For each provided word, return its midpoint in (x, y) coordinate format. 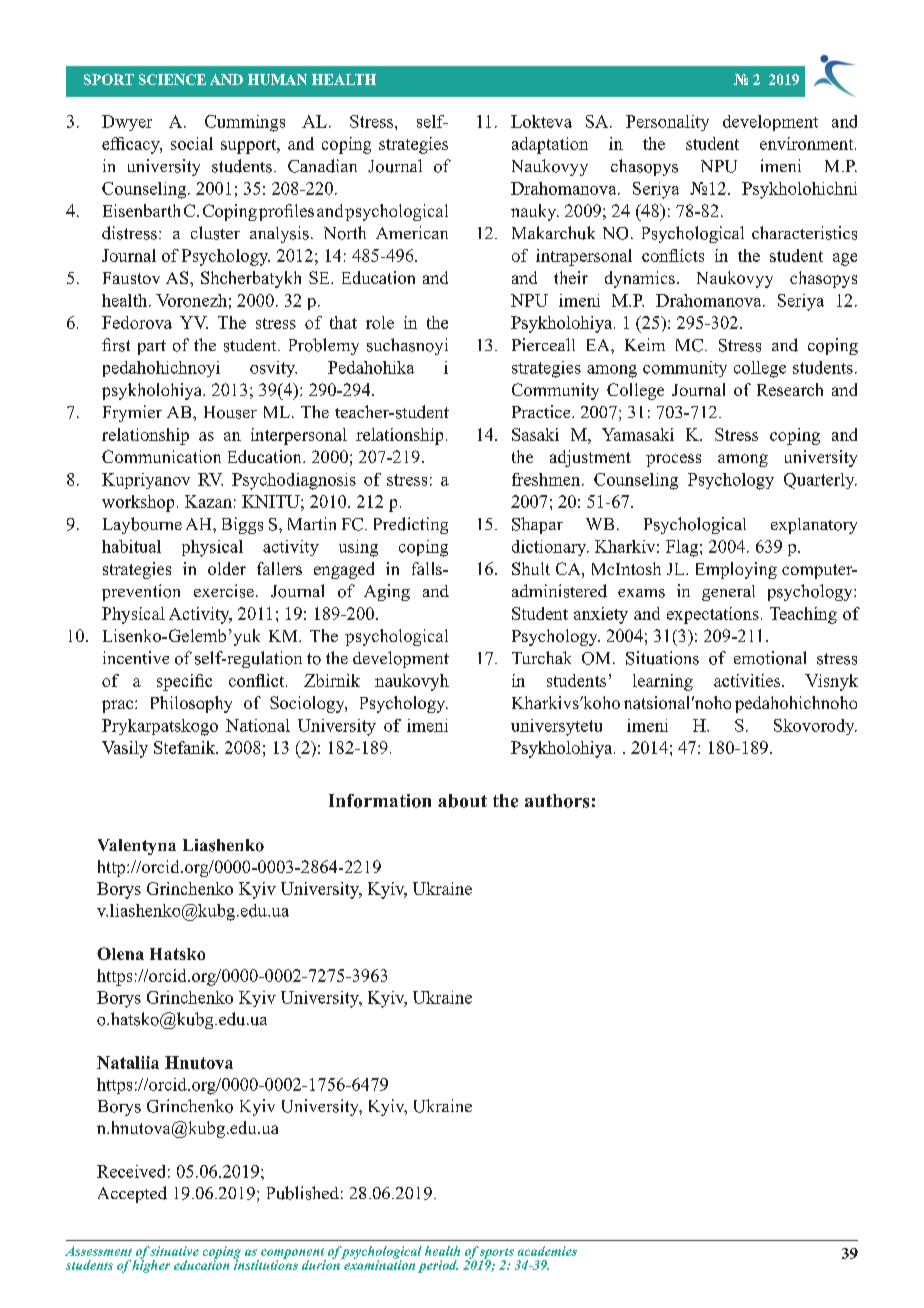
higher (151, 1265)
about (462, 801)
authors (557, 801)
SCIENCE (172, 79)
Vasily (125, 749)
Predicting (411, 525)
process (673, 460)
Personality (667, 123)
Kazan (208, 501)
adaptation (550, 145)
